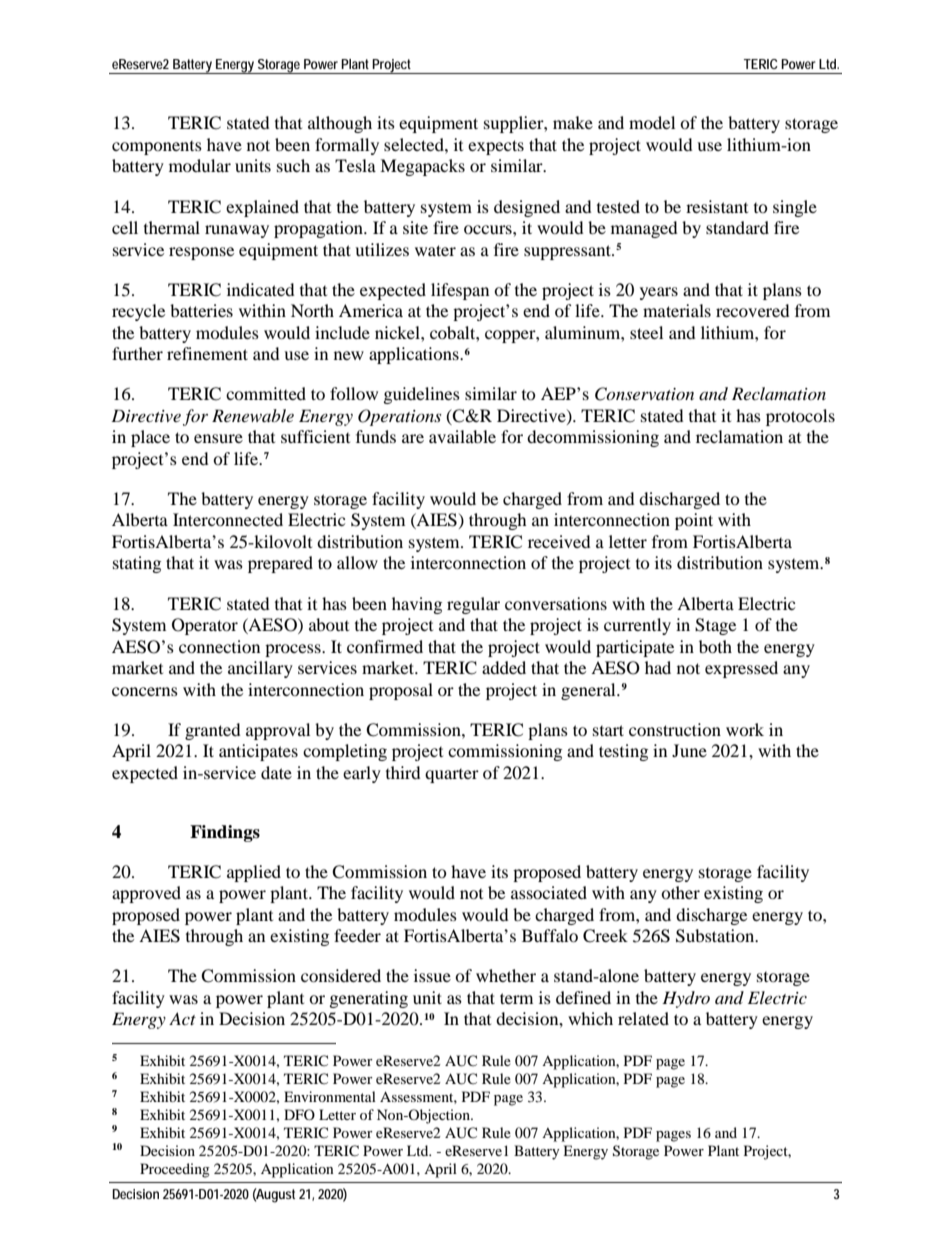 The width and height of the document is (952, 1233). What do you see at coordinates (496, 147) in the document?
I see `expects` at bounding box center [496, 147].
